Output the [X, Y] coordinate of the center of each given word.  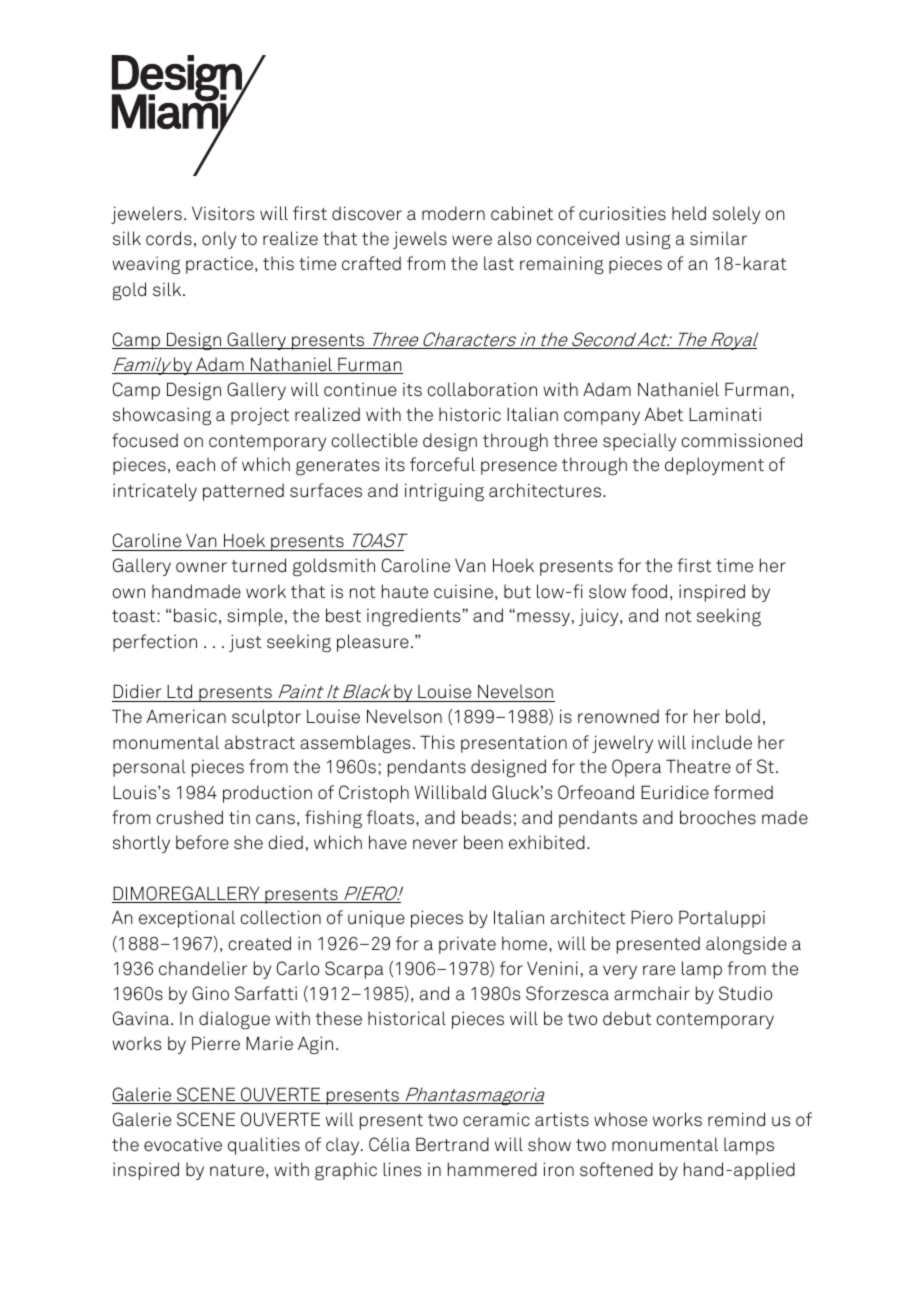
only [219, 240]
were [472, 240]
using [648, 240]
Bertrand [452, 1144]
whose [620, 1119]
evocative [183, 1144]
